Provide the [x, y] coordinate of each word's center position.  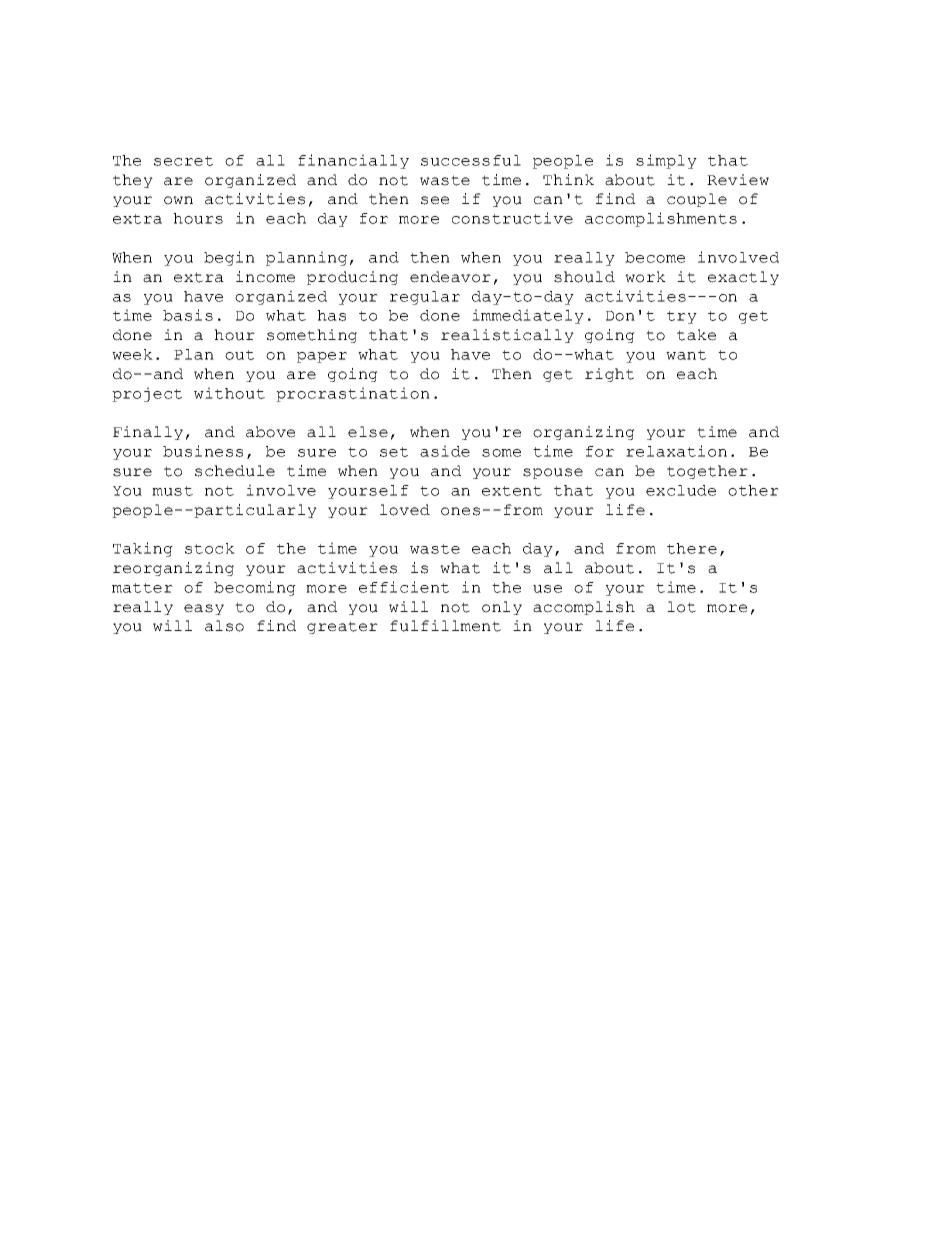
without [229, 393]
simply [666, 161]
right [609, 375]
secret [183, 161]
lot [681, 607]
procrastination [353, 394]
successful [471, 160]
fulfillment [445, 626]
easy [204, 609]
